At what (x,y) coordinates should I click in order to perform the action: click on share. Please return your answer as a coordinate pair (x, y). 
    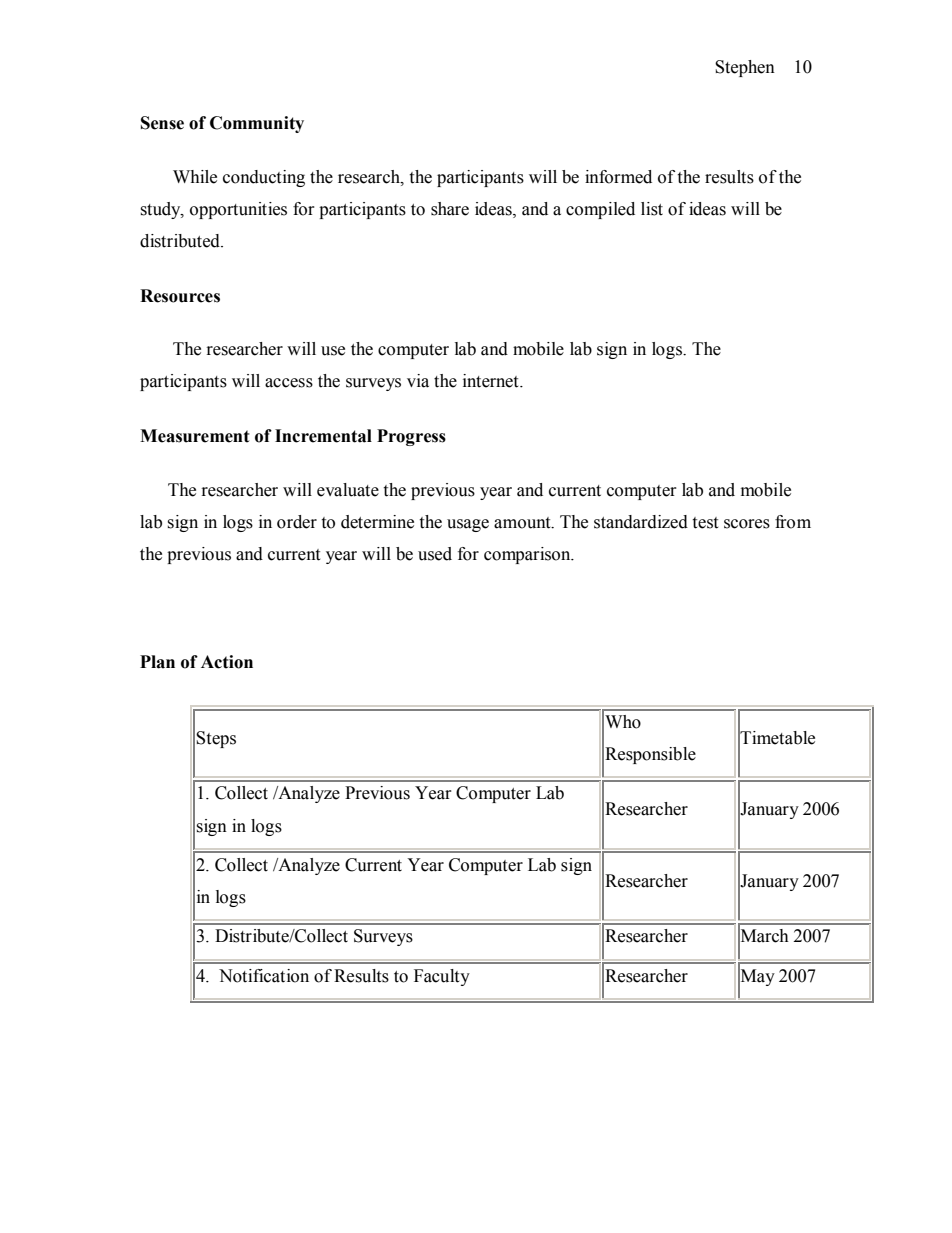
    Looking at the image, I should click on (450, 209).
